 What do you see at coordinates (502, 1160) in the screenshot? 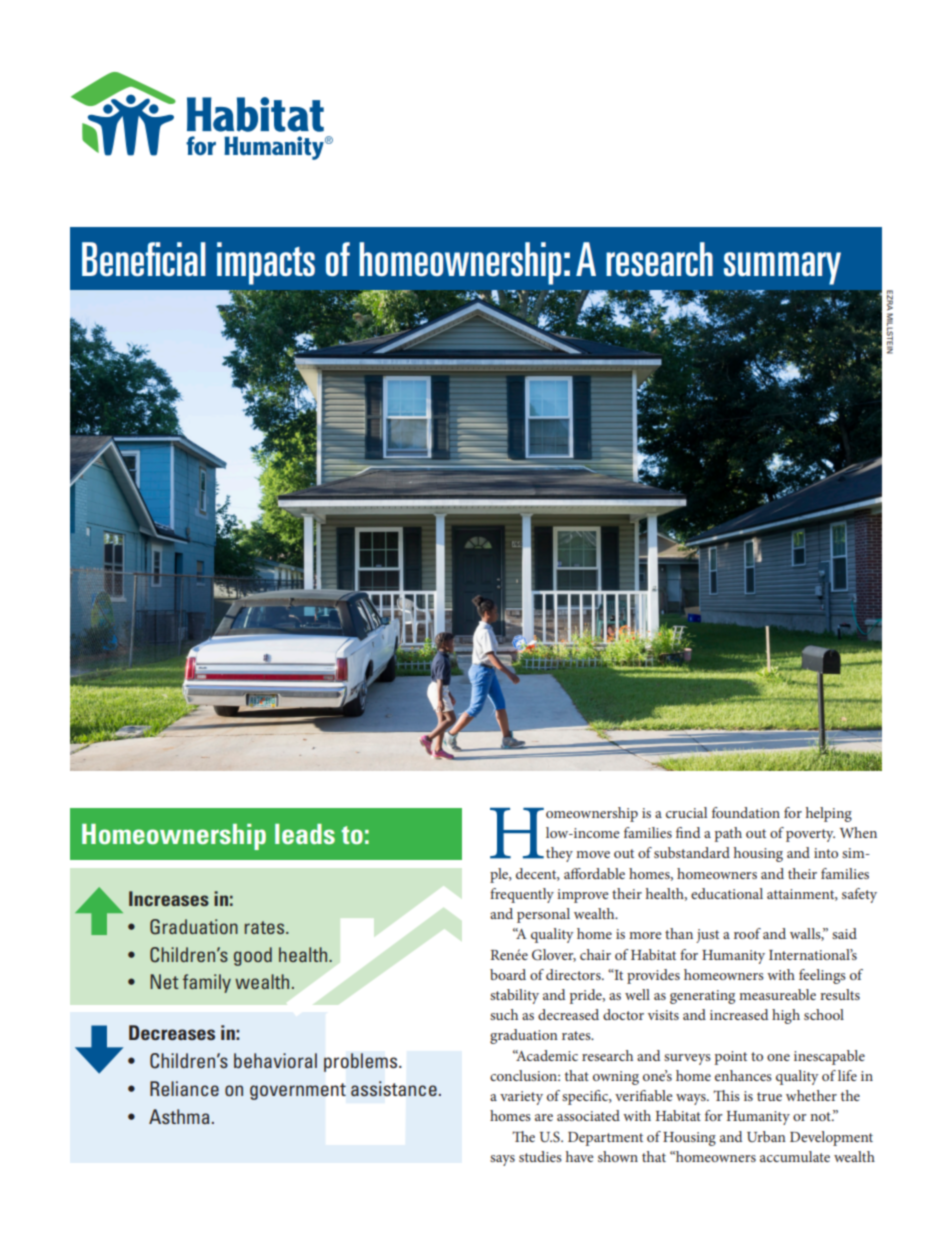
I see `says` at bounding box center [502, 1160].
